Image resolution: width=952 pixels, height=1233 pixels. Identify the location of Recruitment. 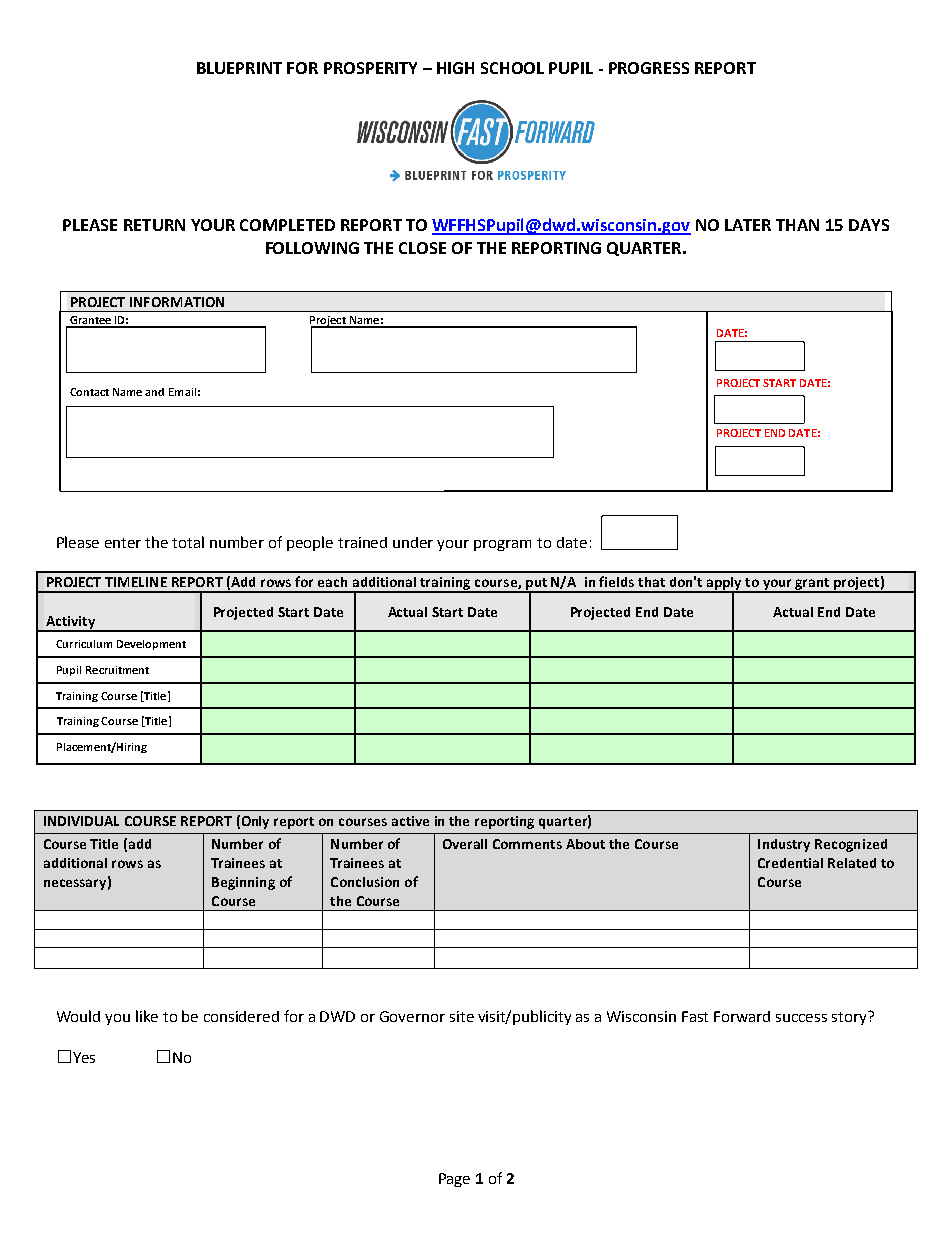
(117, 670).
